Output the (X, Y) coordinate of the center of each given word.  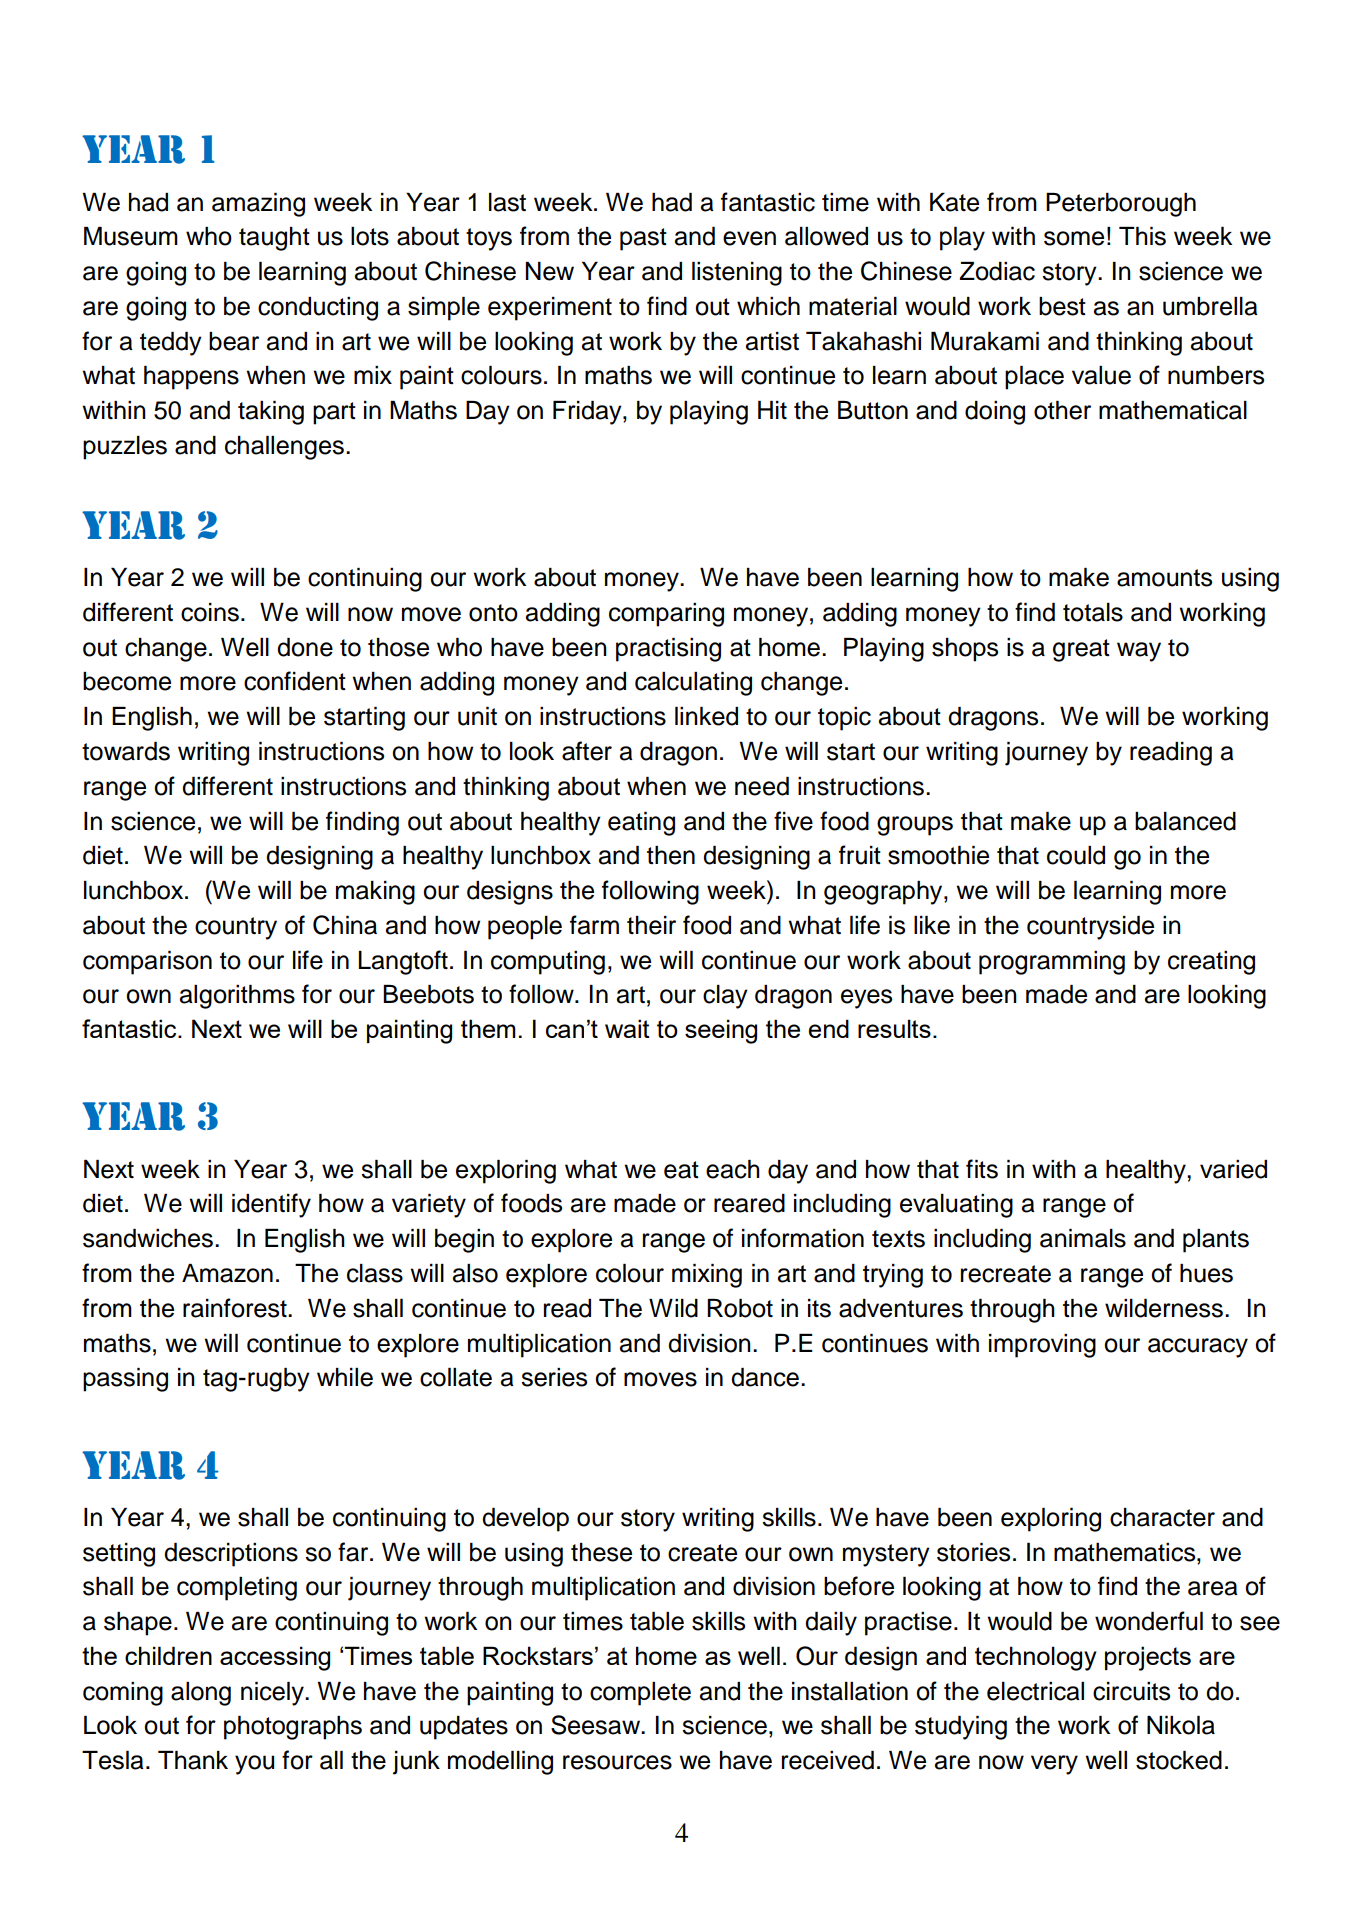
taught (274, 239)
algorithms (237, 997)
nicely (273, 1694)
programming (1052, 963)
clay (725, 997)
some (1074, 238)
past (643, 239)
